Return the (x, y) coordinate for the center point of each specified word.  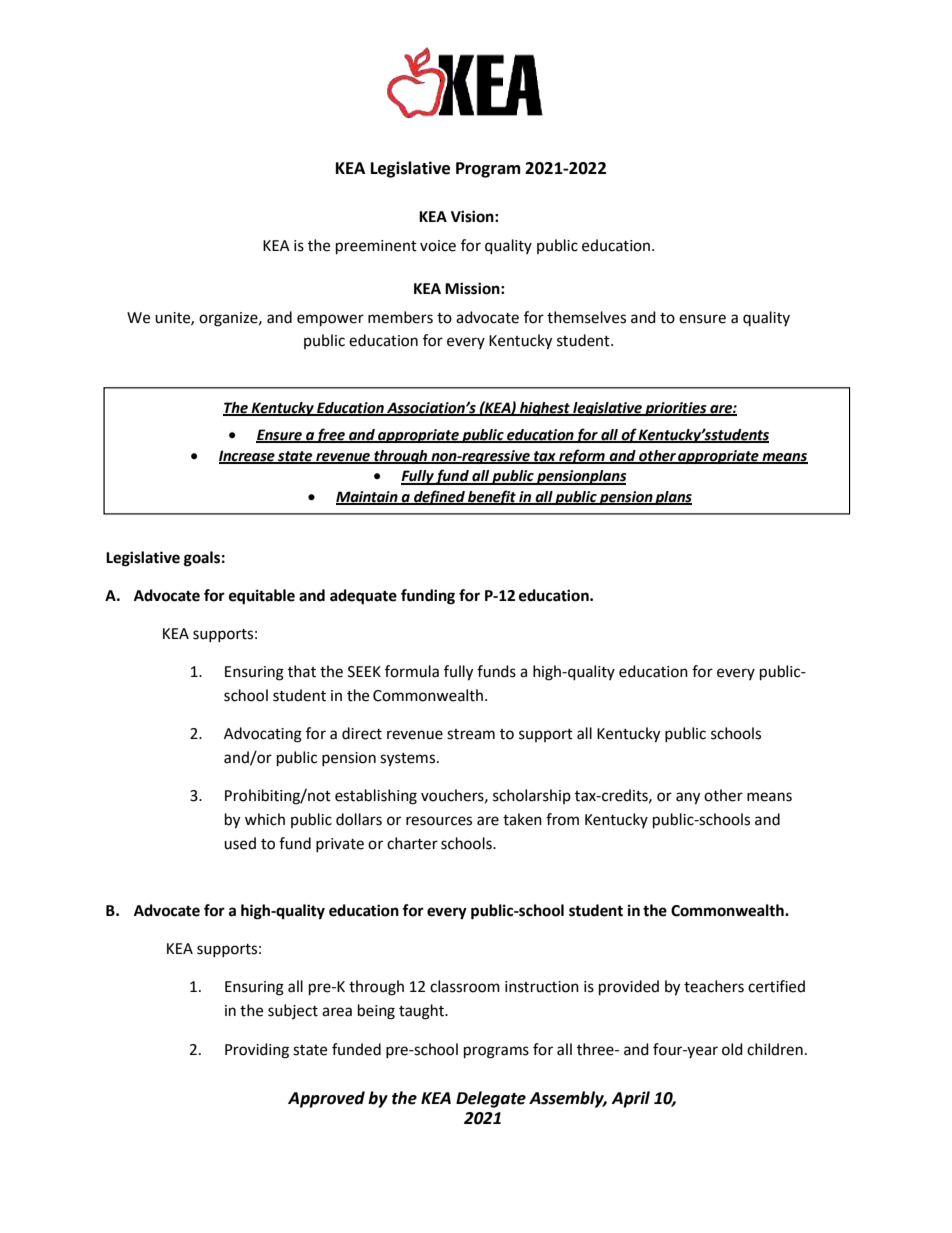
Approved (326, 1099)
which (265, 819)
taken (522, 819)
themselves (586, 317)
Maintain (368, 498)
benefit (492, 497)
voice (438, 246)
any (688, 798)
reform (582, 456)
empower (330, 320)
